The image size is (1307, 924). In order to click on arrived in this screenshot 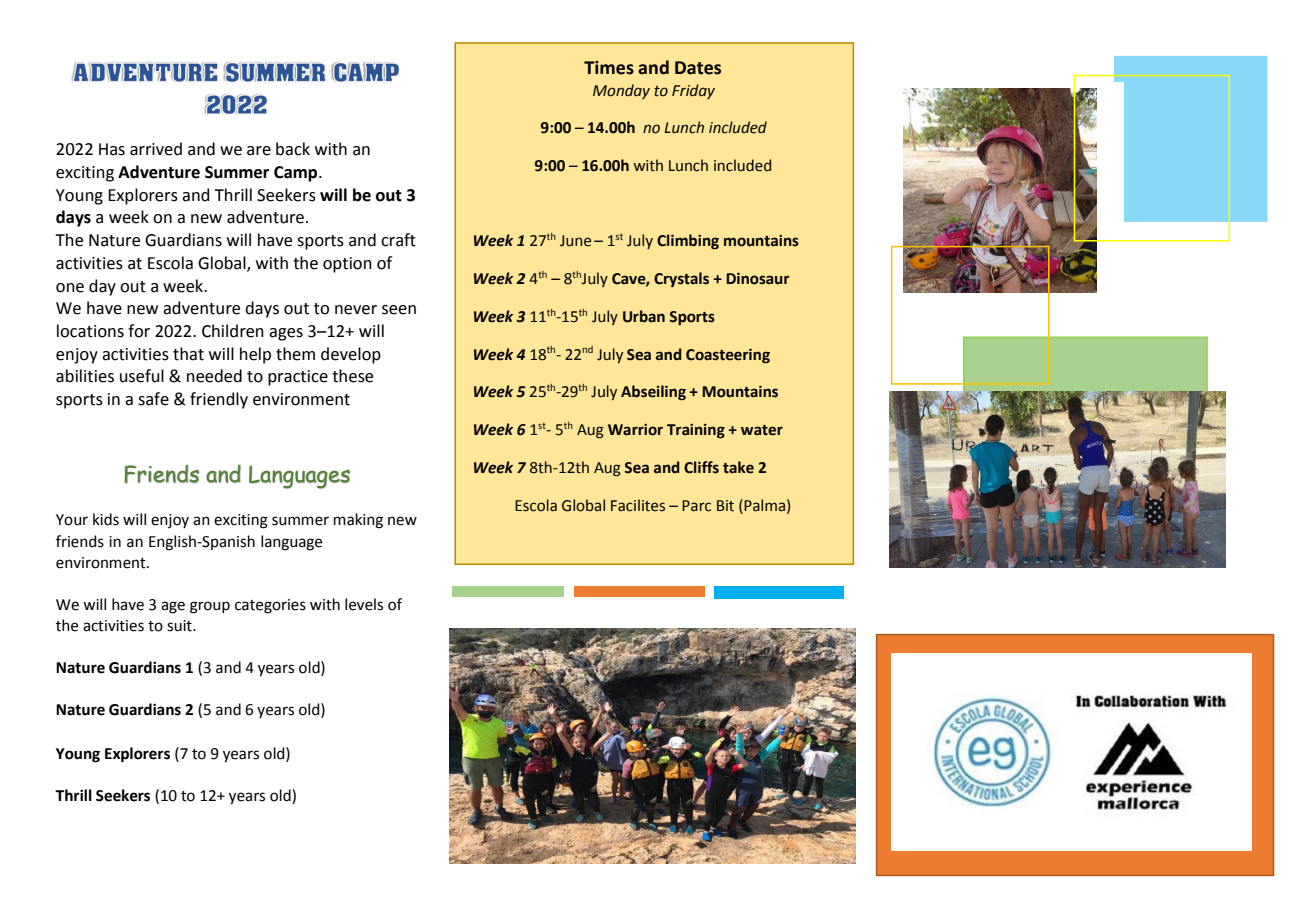, I will do `click(156, 149)`.
